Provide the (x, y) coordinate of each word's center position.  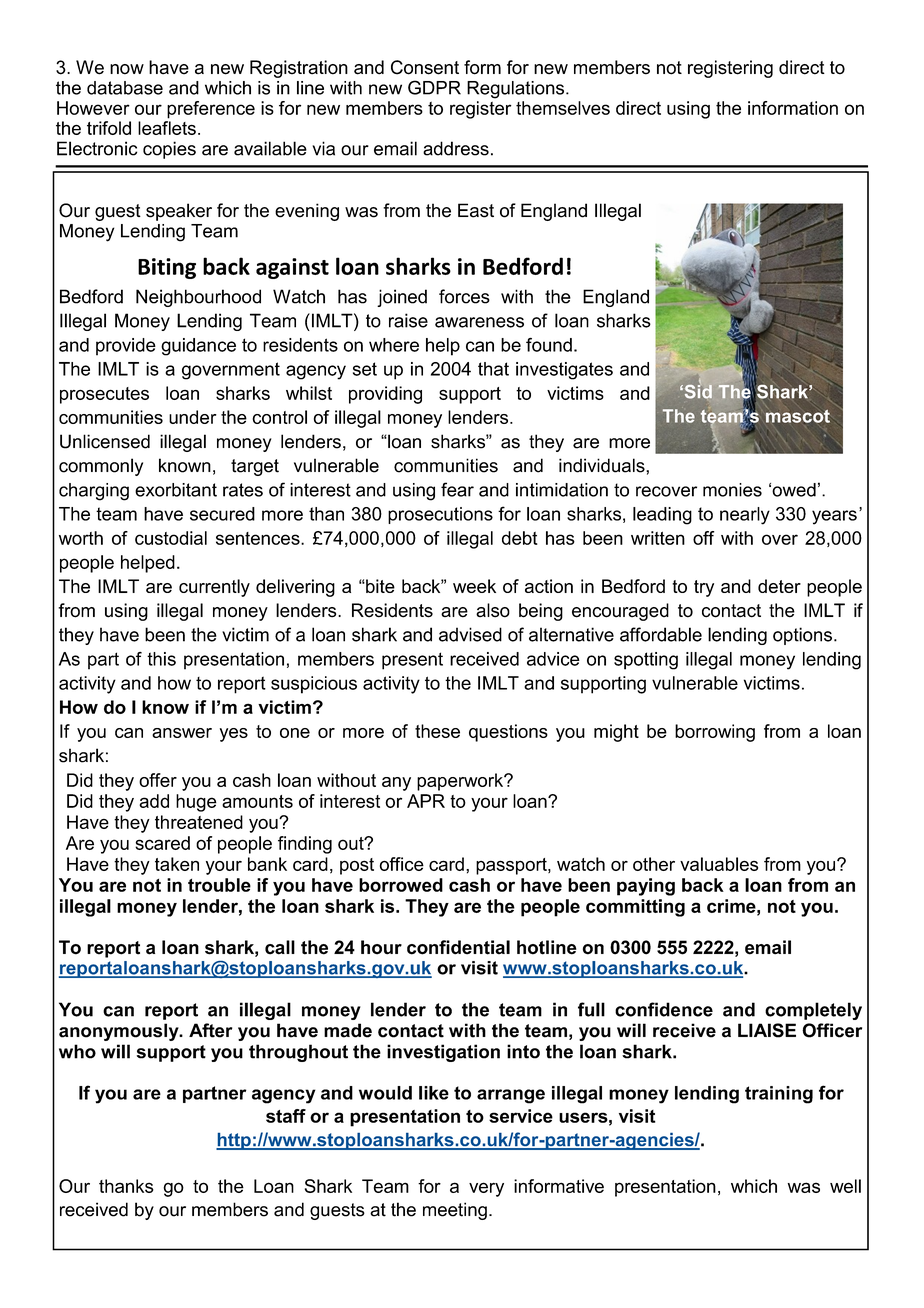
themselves (563, 108)
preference (211, 110)
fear (457, 489)
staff (286, 1116)
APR (426, 801)
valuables (719, 864)
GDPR (434, 87)
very (486, 1189)
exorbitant (176, 490)
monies (732, 490)
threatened (199, 822)
